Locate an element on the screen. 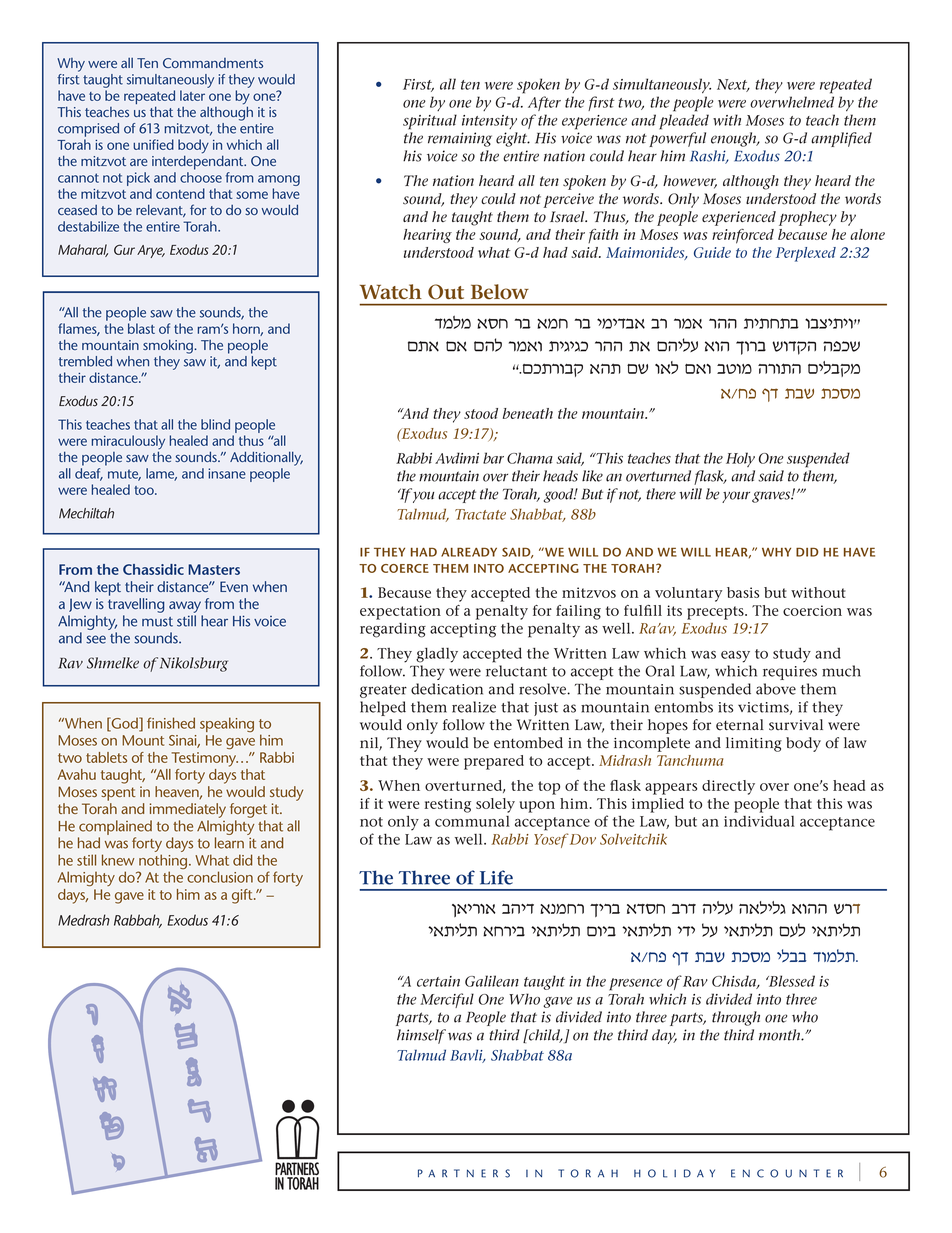 The height and width of the screenshot is (1233, 952). already is located at coordinates (469, 552).
